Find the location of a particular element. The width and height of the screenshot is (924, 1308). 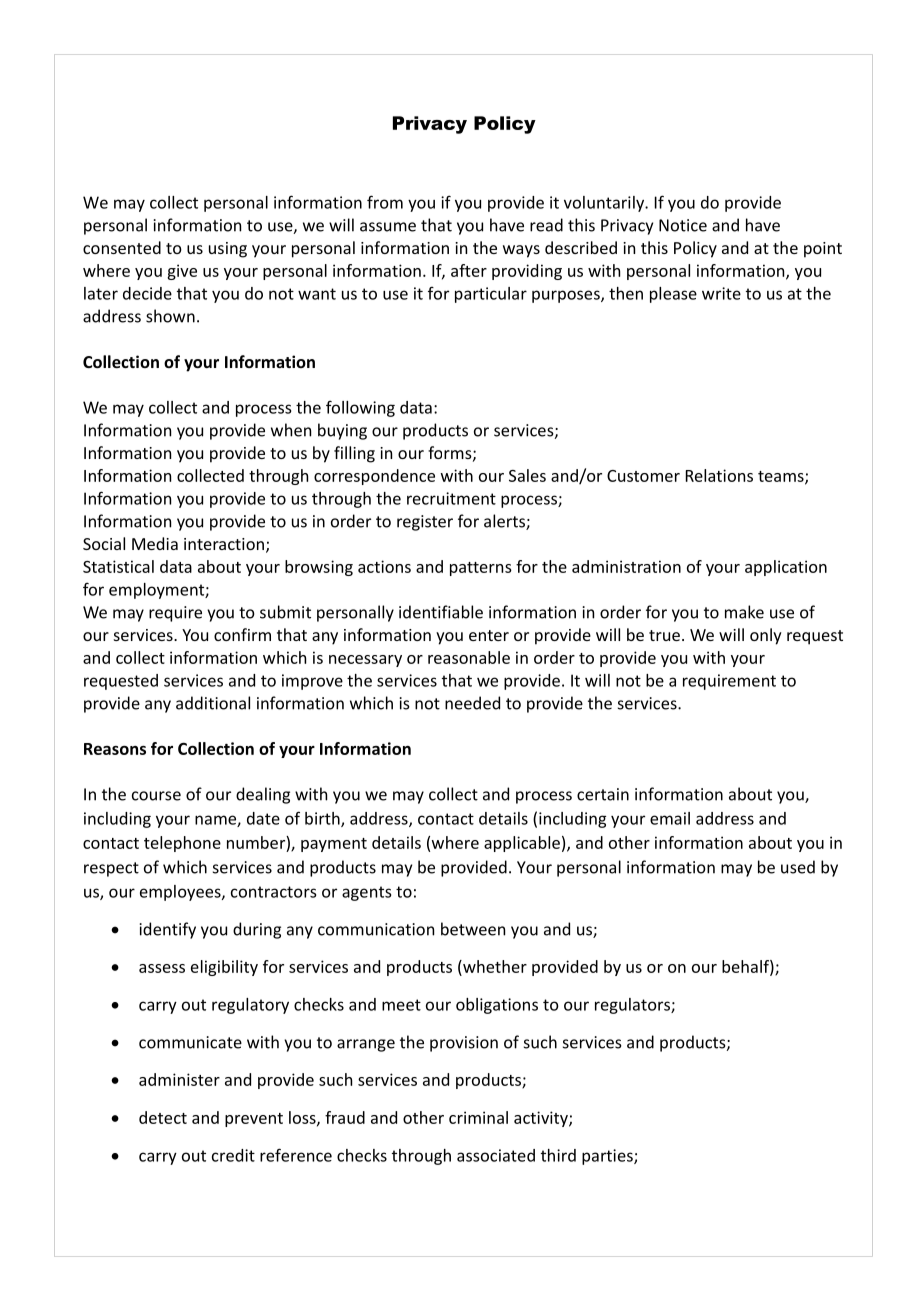

Notice is located at coordinates (683, 225).
